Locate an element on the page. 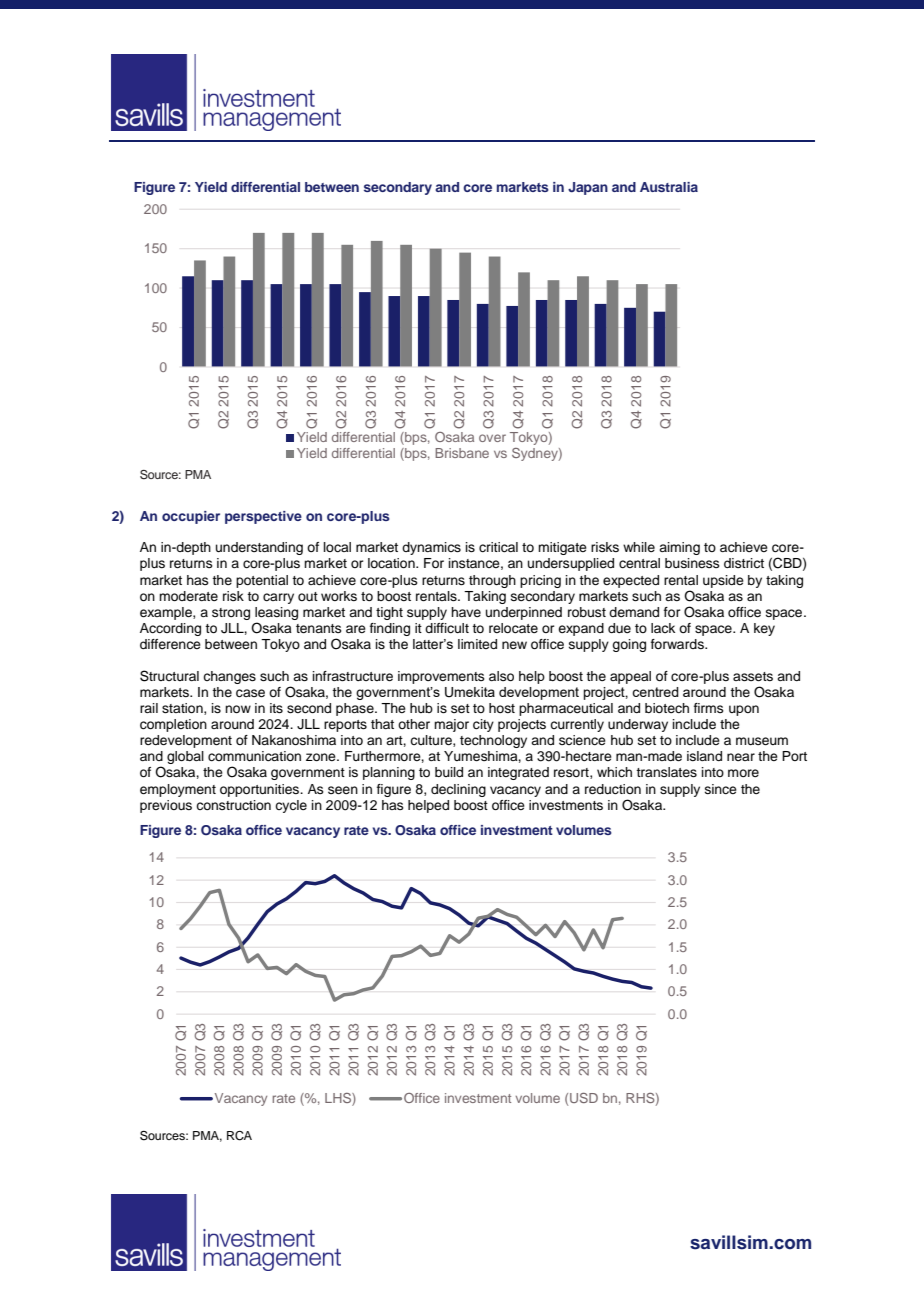  communication is located at coordinates (254, 756).
